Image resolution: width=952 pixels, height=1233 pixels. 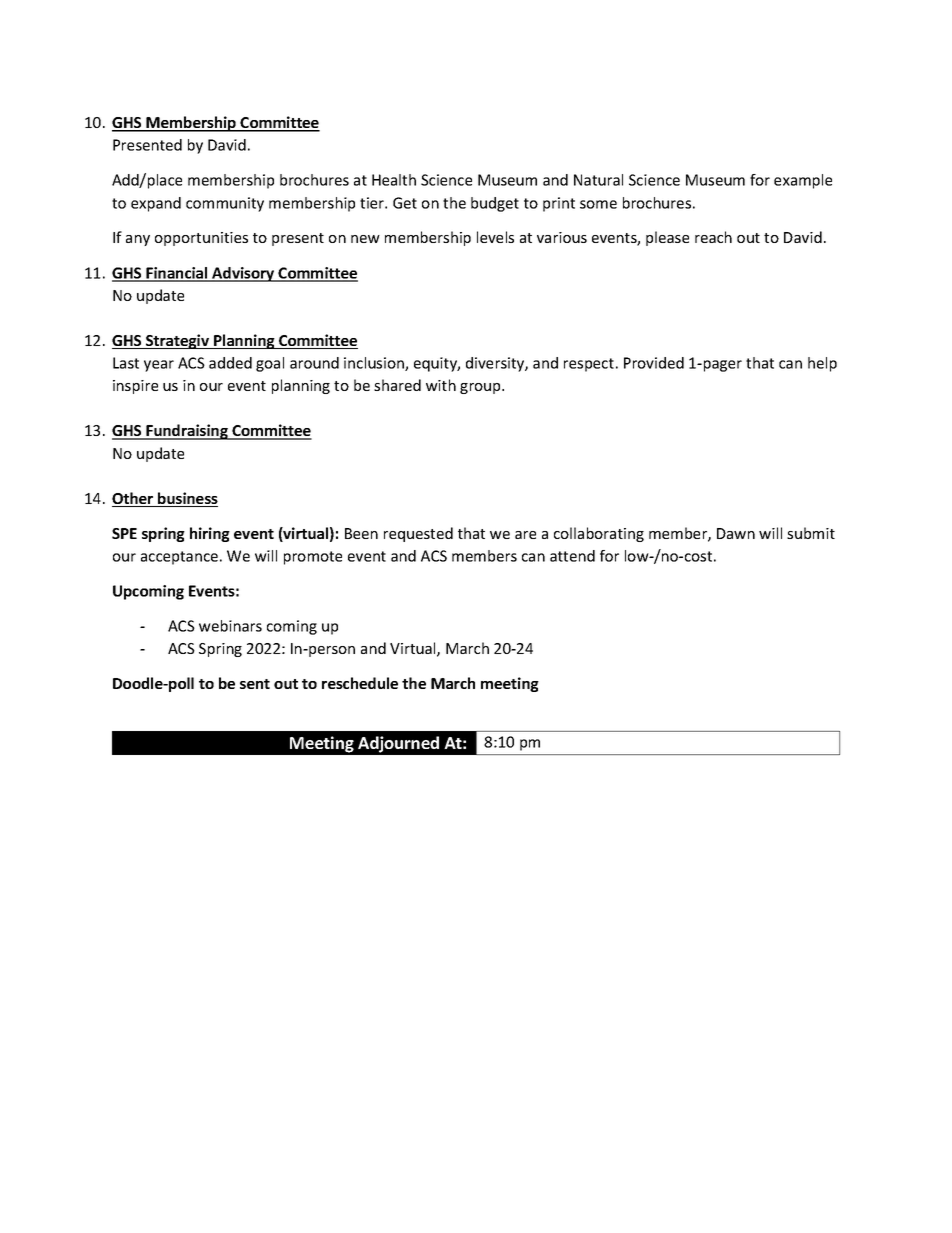 I want to click on Fundraising, so click(x=187, y=432).
